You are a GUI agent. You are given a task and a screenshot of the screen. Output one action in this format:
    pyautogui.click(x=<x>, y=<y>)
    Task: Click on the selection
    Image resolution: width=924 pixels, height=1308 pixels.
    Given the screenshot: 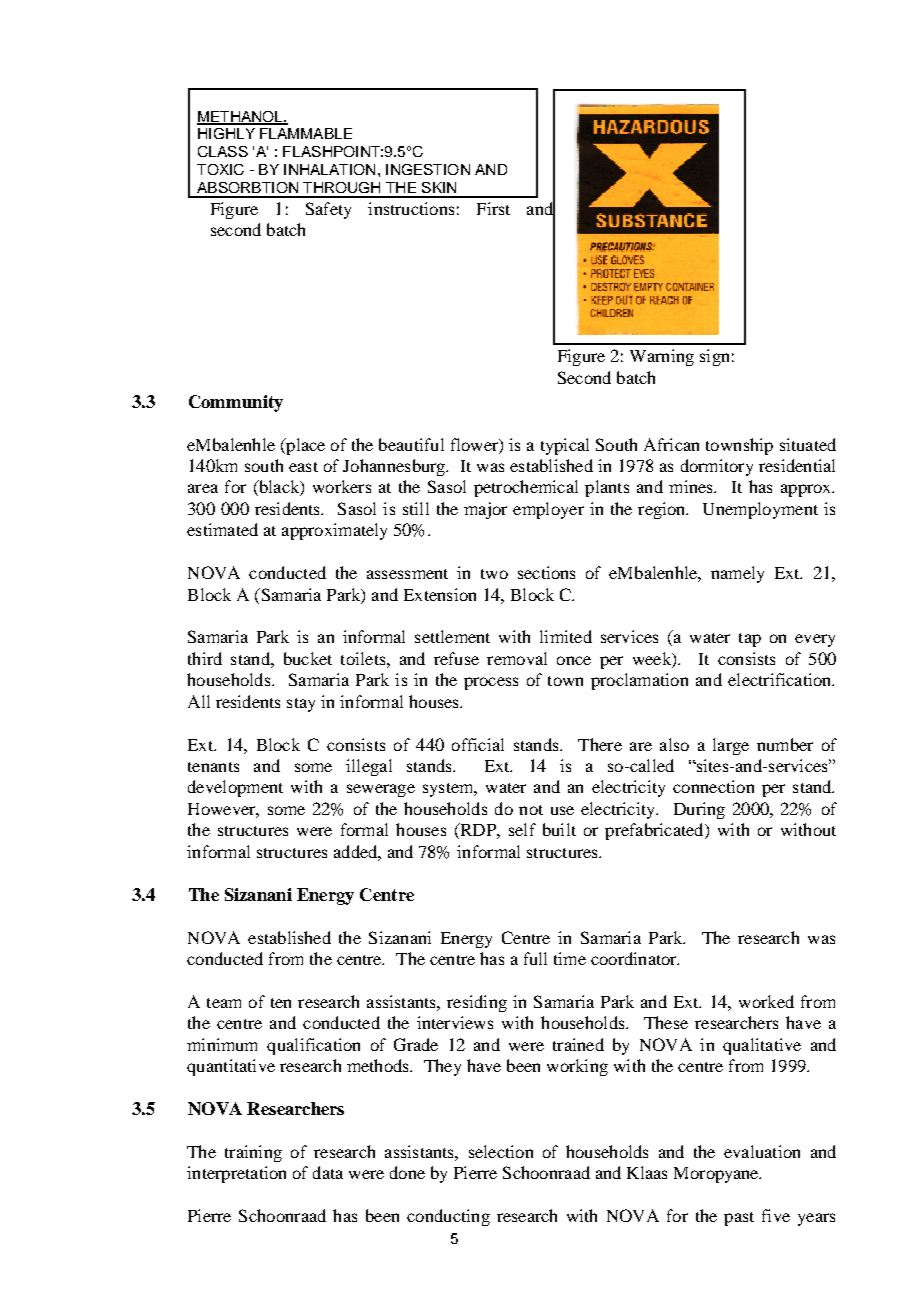 What is the action you would take?
    pyautogui.click(x=501, y=1151)
